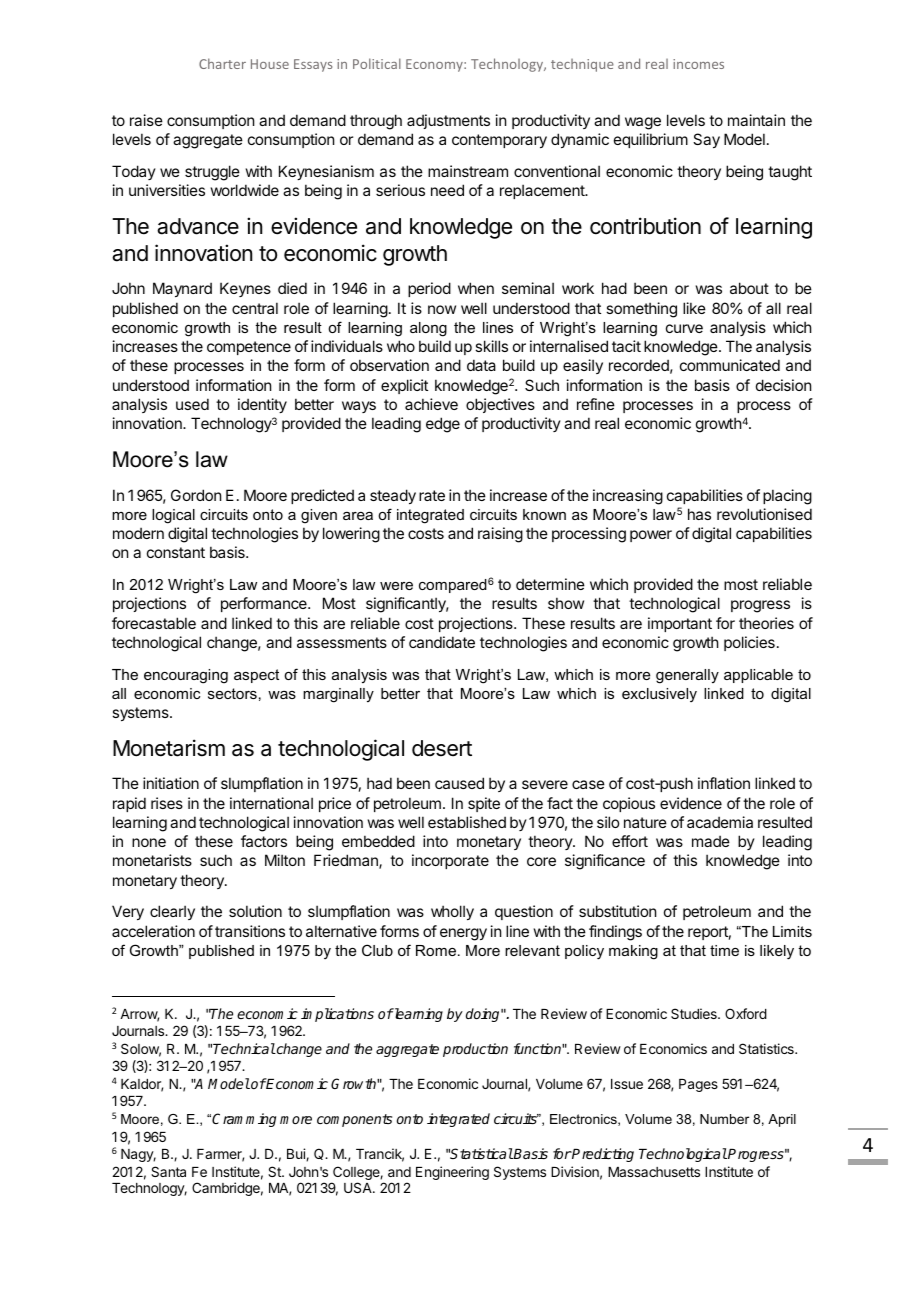 This document has height=1308, width=924. Describe the element at coordinates (442, 748) in the document. I see `desert` at that location.
